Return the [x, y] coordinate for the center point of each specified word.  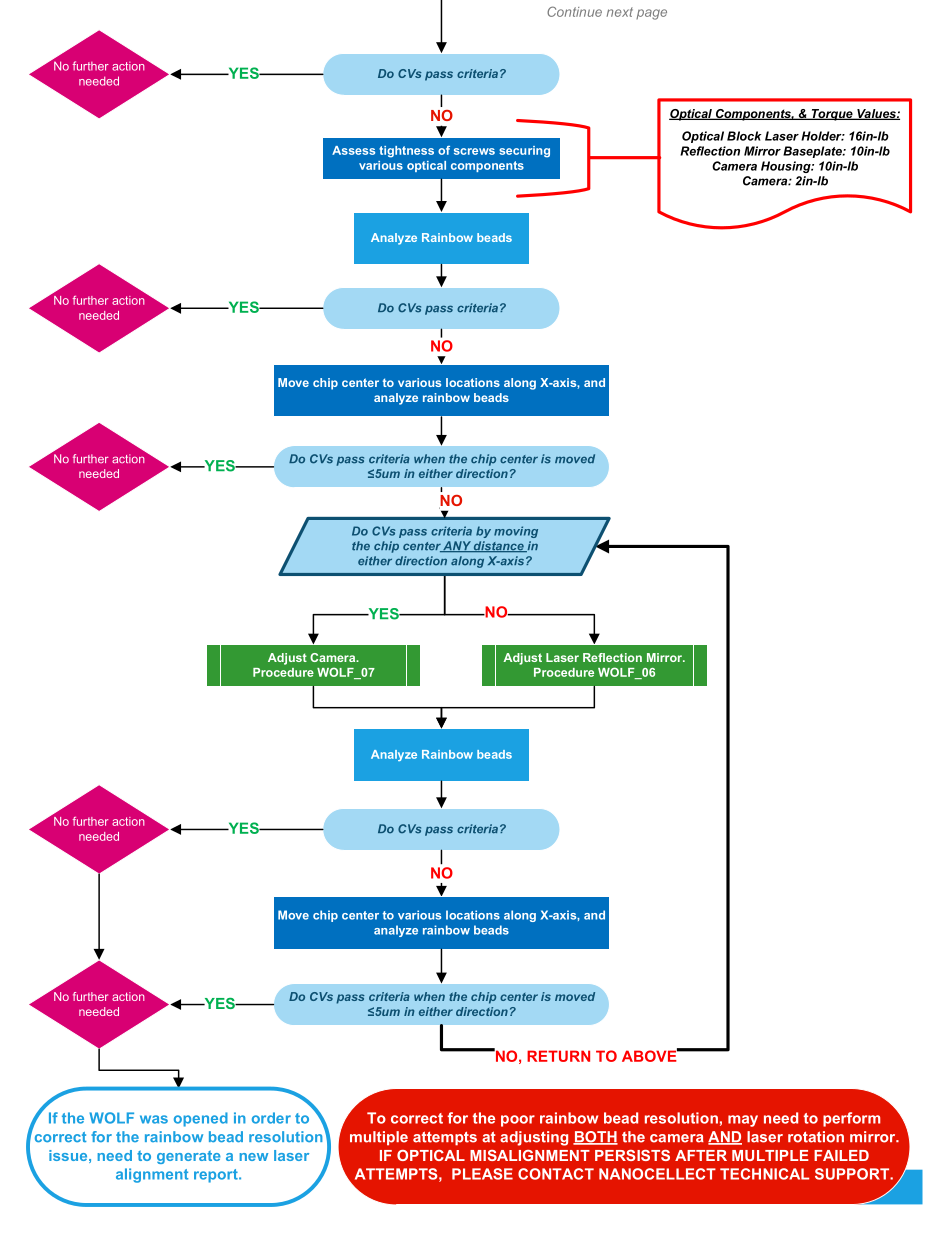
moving [516, 532]
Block [744, 136]
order [271, 1118]
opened [201, 1119]
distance [499, 546]
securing [524, 152]
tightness [406, 152]
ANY [457, 546]
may [743, 1121]
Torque [832, 115]
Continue [574, 11]
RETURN [558, 1056]
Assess [353, 150]
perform [851, 1119]
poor [518, 1121]
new [254, 1157]
